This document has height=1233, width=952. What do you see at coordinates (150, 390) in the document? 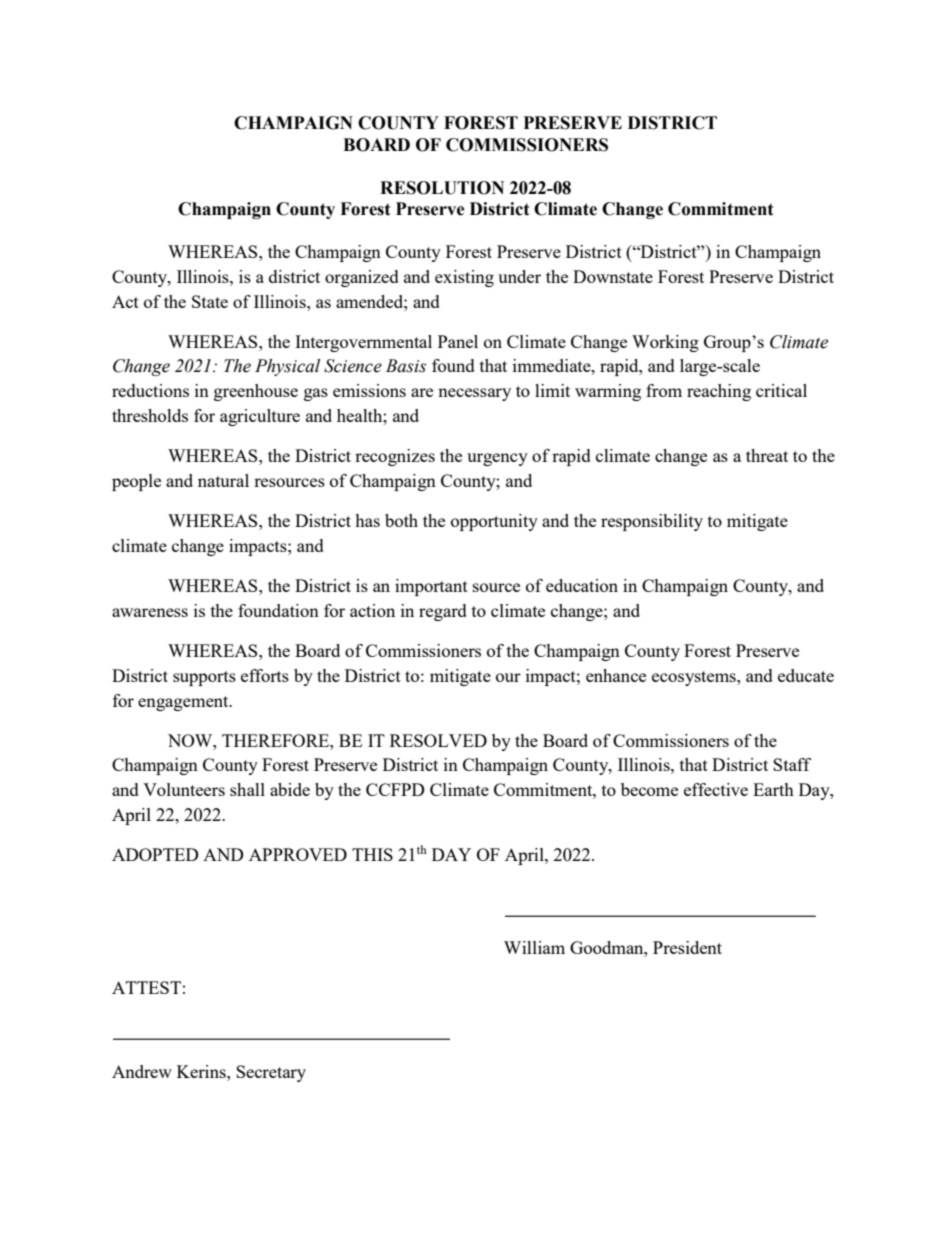
I see `reductions` at bounding box center [150, 390].
